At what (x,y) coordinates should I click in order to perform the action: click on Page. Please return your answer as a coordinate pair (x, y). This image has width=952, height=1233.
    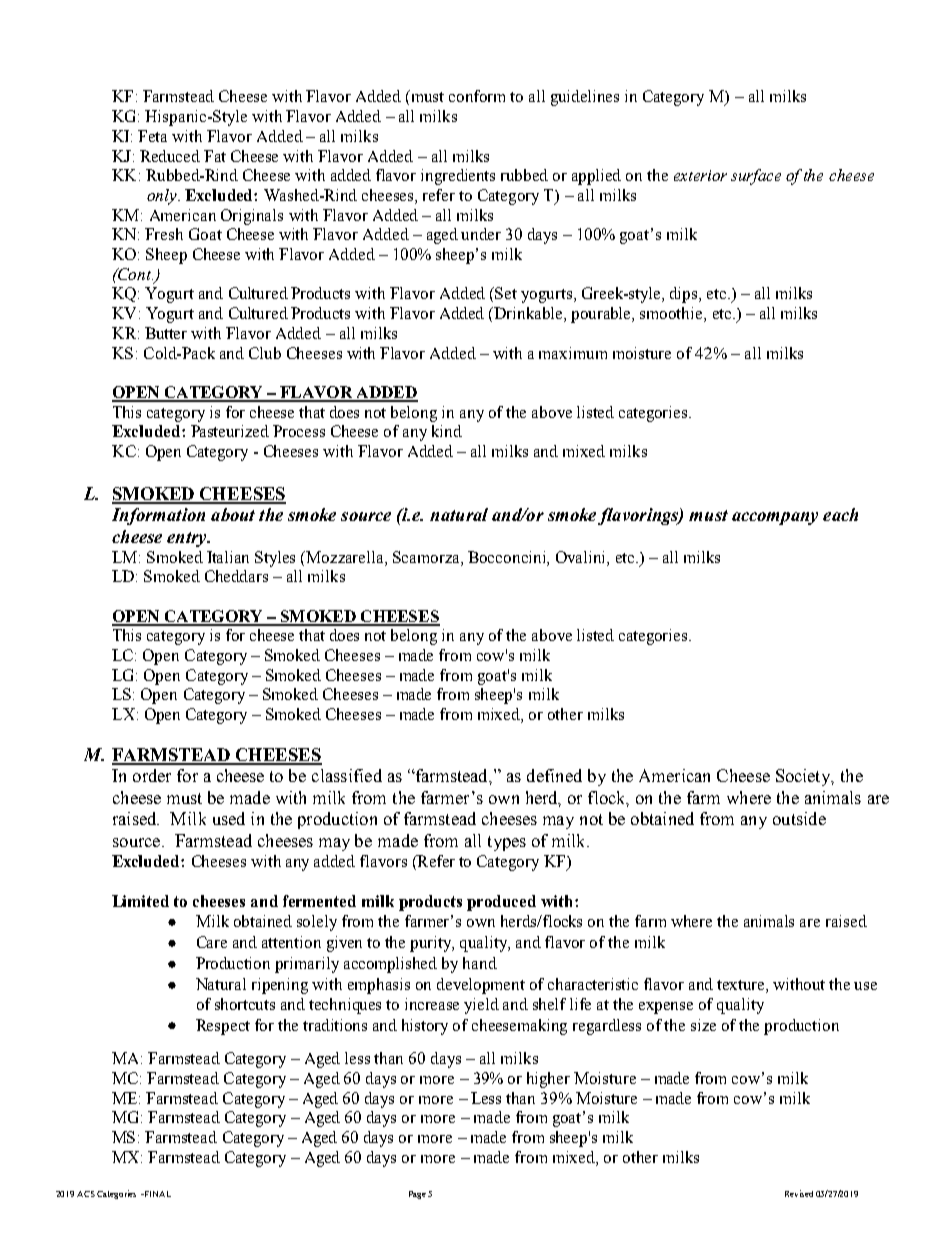
    Looking at the image, I should click on (417, 1195).
